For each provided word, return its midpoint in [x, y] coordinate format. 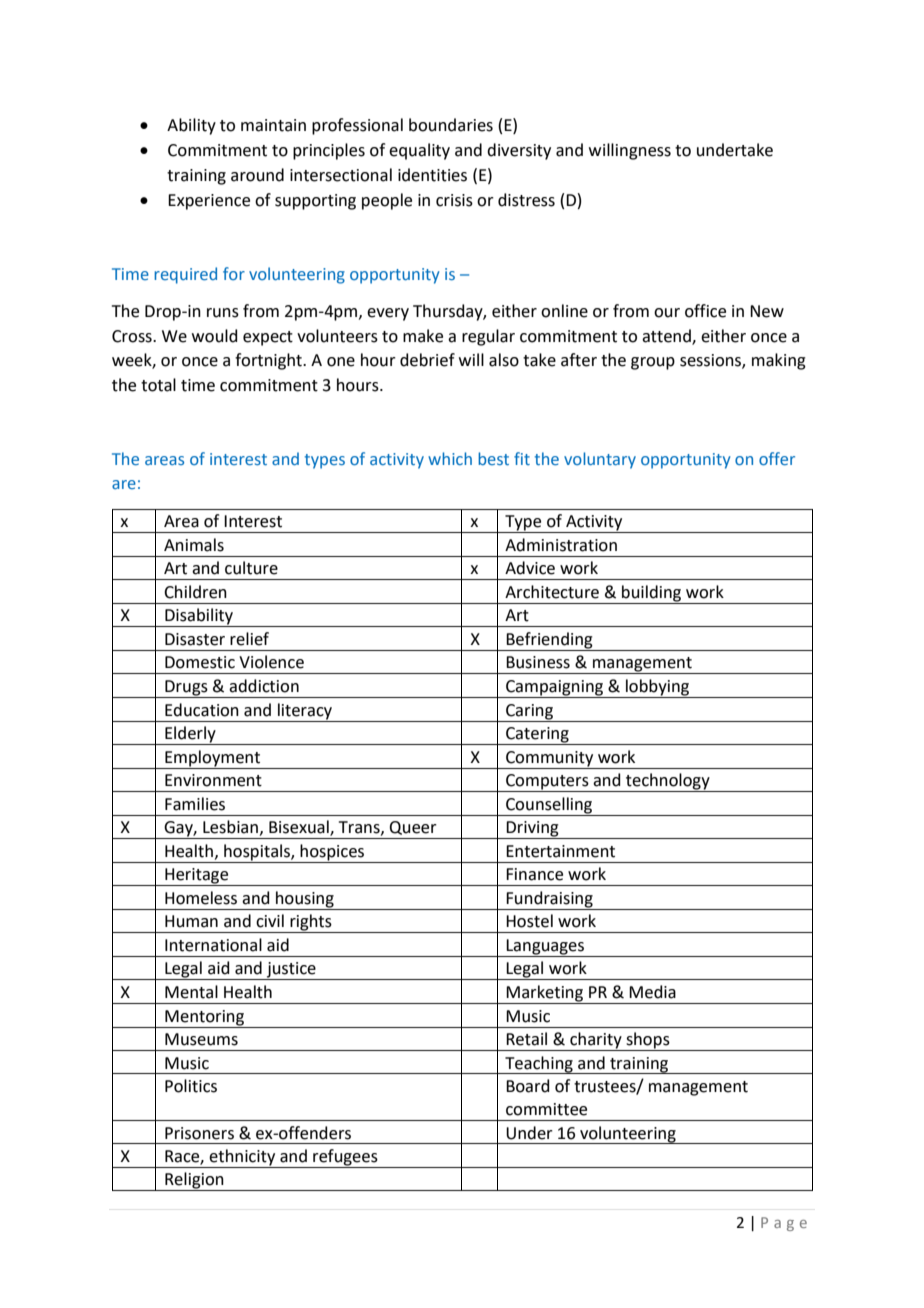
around [257, 175]
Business [538, 662]
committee [546, 1109]
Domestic [200, 662]
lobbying [658, 688]
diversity [519, 151]
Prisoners [199, 1133]
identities [432, 175]
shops [648, 1041]
